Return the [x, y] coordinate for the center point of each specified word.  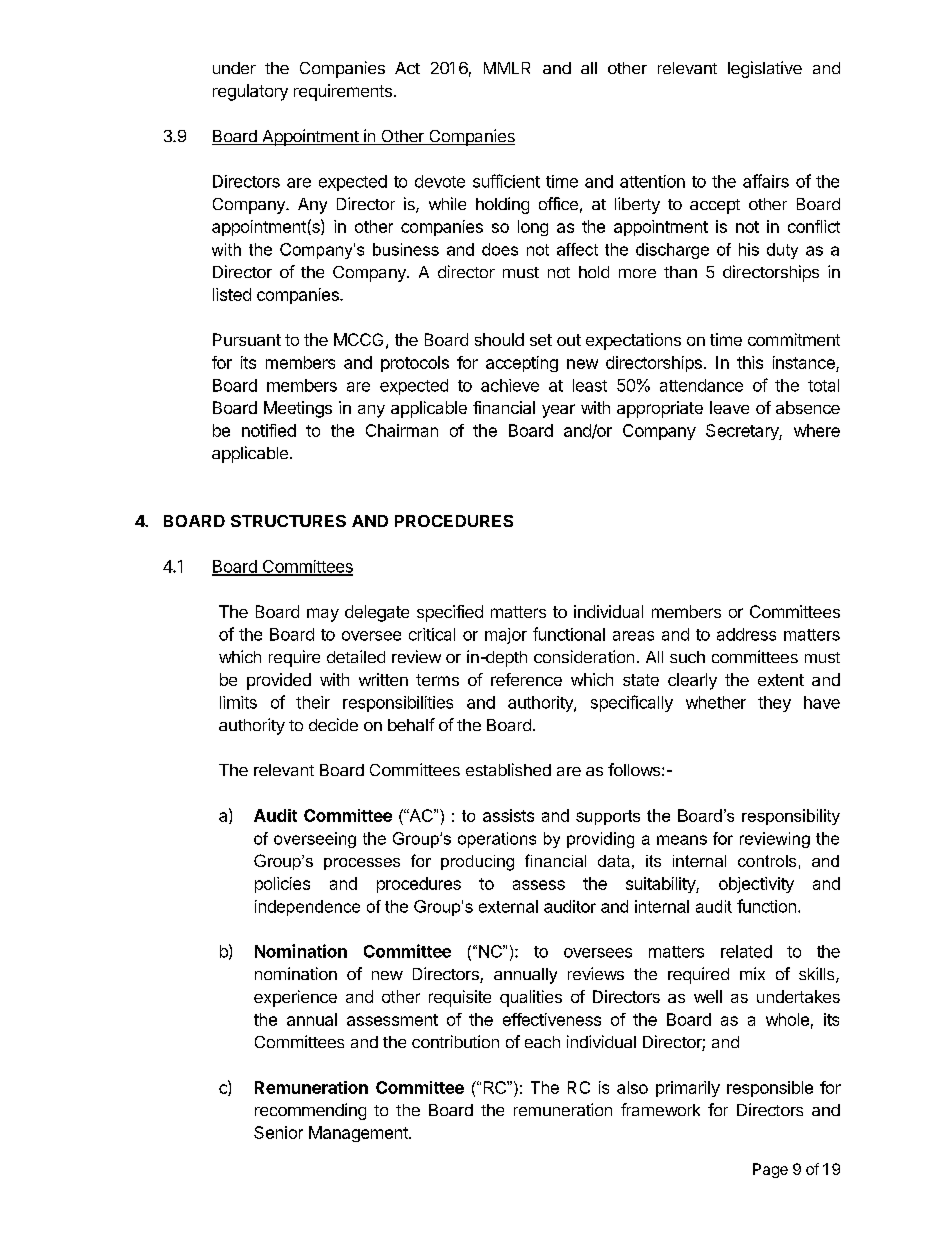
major [506, 636]
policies [282, 885]
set [541, 340]
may [323, 615]
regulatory [250, 92]
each [542, 1042]
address [746, 634]
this [750, 362]
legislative [765, 69]
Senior [278, 1132]
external [508, 906]
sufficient [506, 181]
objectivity [756, 885]
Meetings [298, 409]
